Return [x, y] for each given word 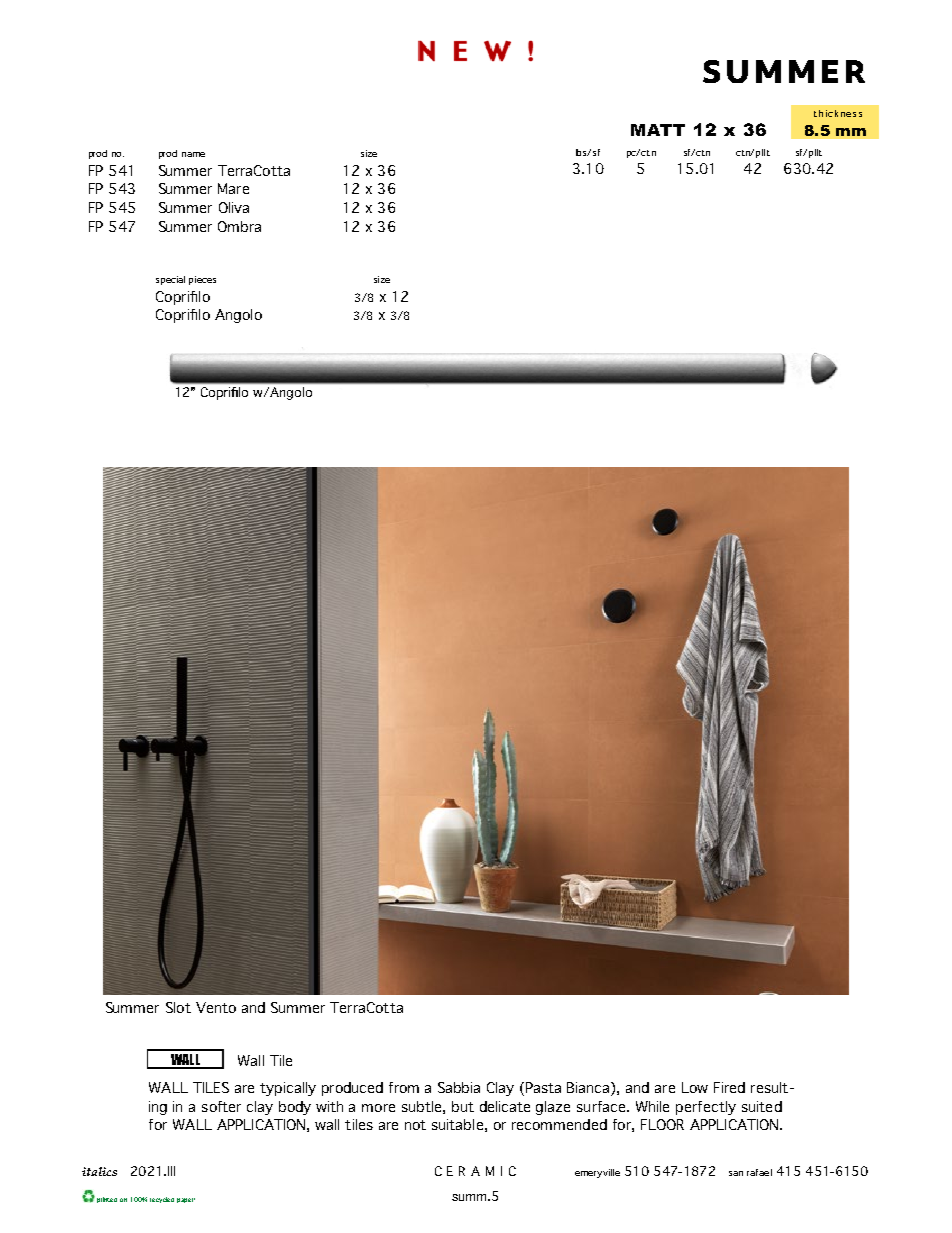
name [193, 154]
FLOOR [662, 1124]
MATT [658, 130]
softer [221, 1106]
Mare [233, 188]
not [415, 1125]
